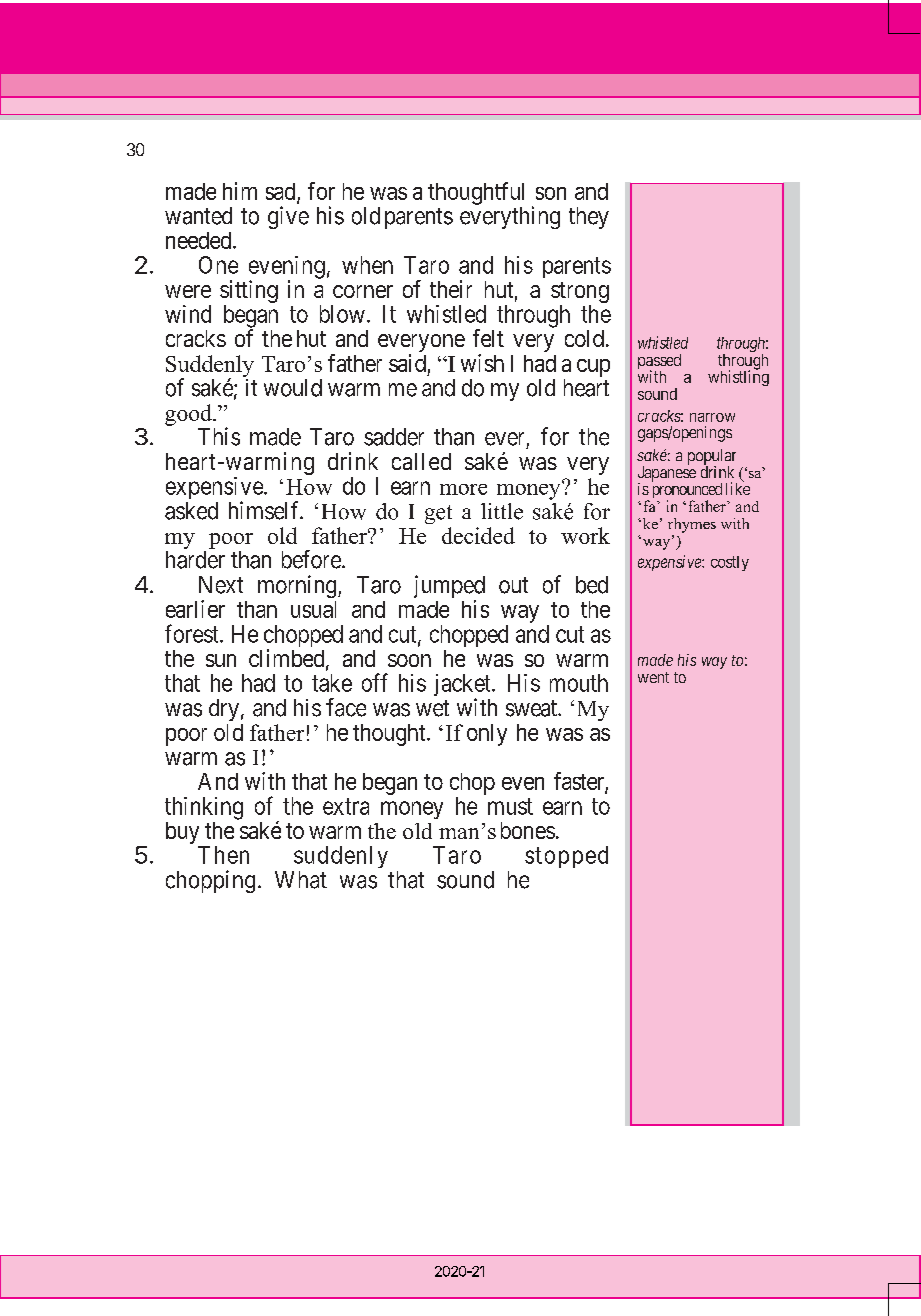 The image size is (921, 1316). Describe the element at coordinates (265, 510) in the document. I see `himself` at that location.
